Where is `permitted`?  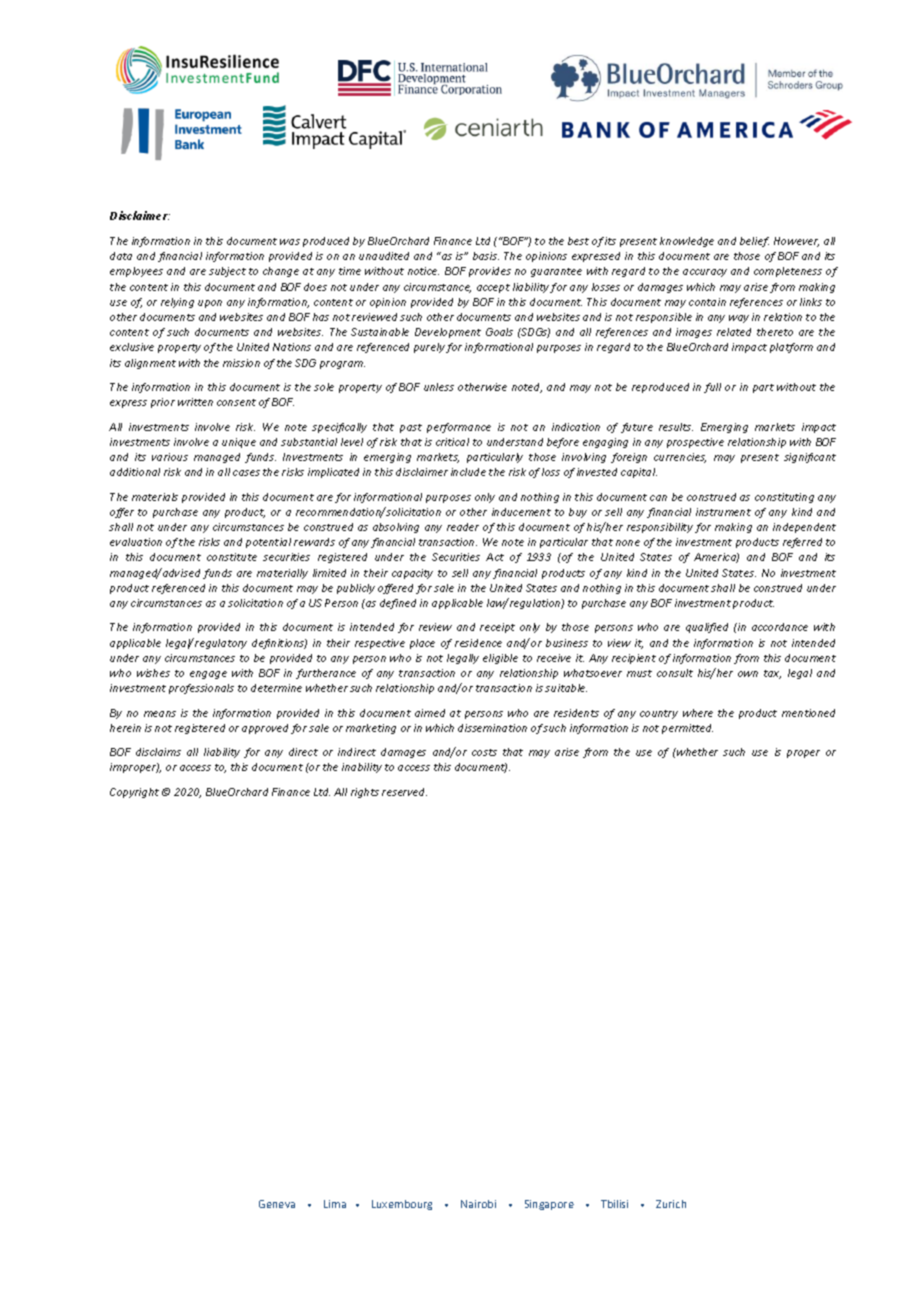 permitted is located at coordinates (687, 729).
